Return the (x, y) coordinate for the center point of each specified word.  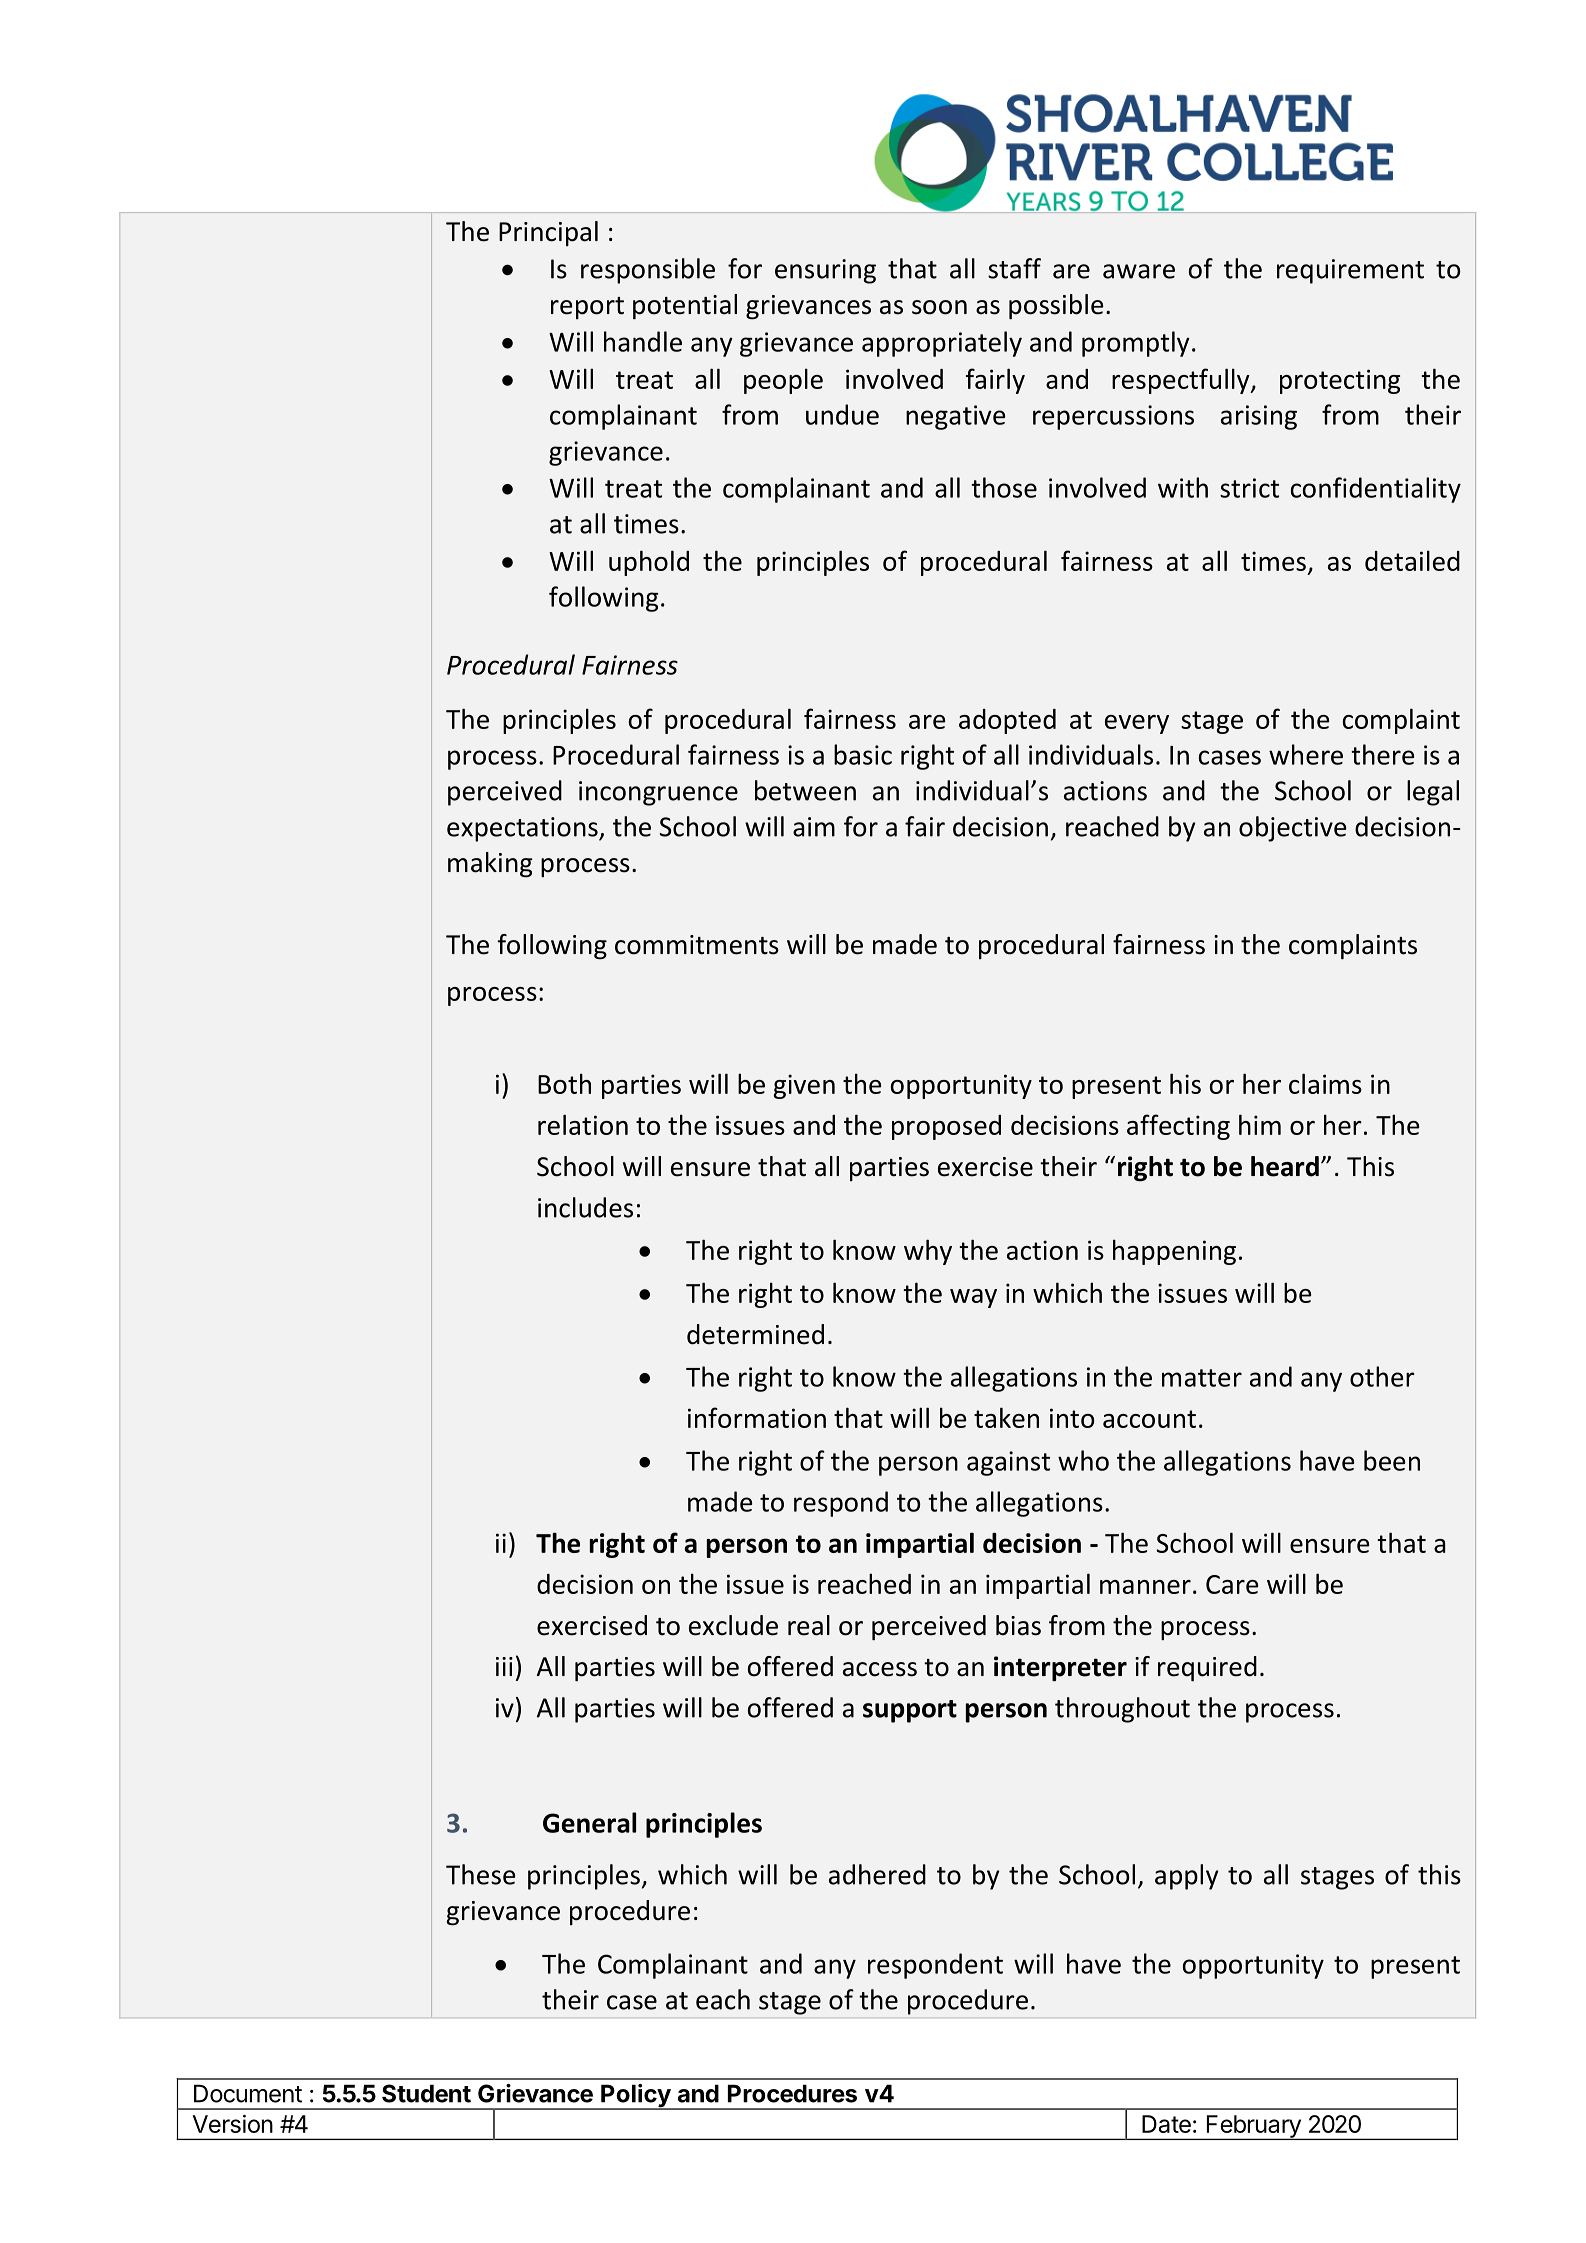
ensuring (825, 271)
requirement (1350, 271)
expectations (523, 829)
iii (504, 1666)
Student (426, 2093)
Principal (548, 233)
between (805, 790)
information (757, 1417)
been (1392, 1460)
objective (1293, 829)
